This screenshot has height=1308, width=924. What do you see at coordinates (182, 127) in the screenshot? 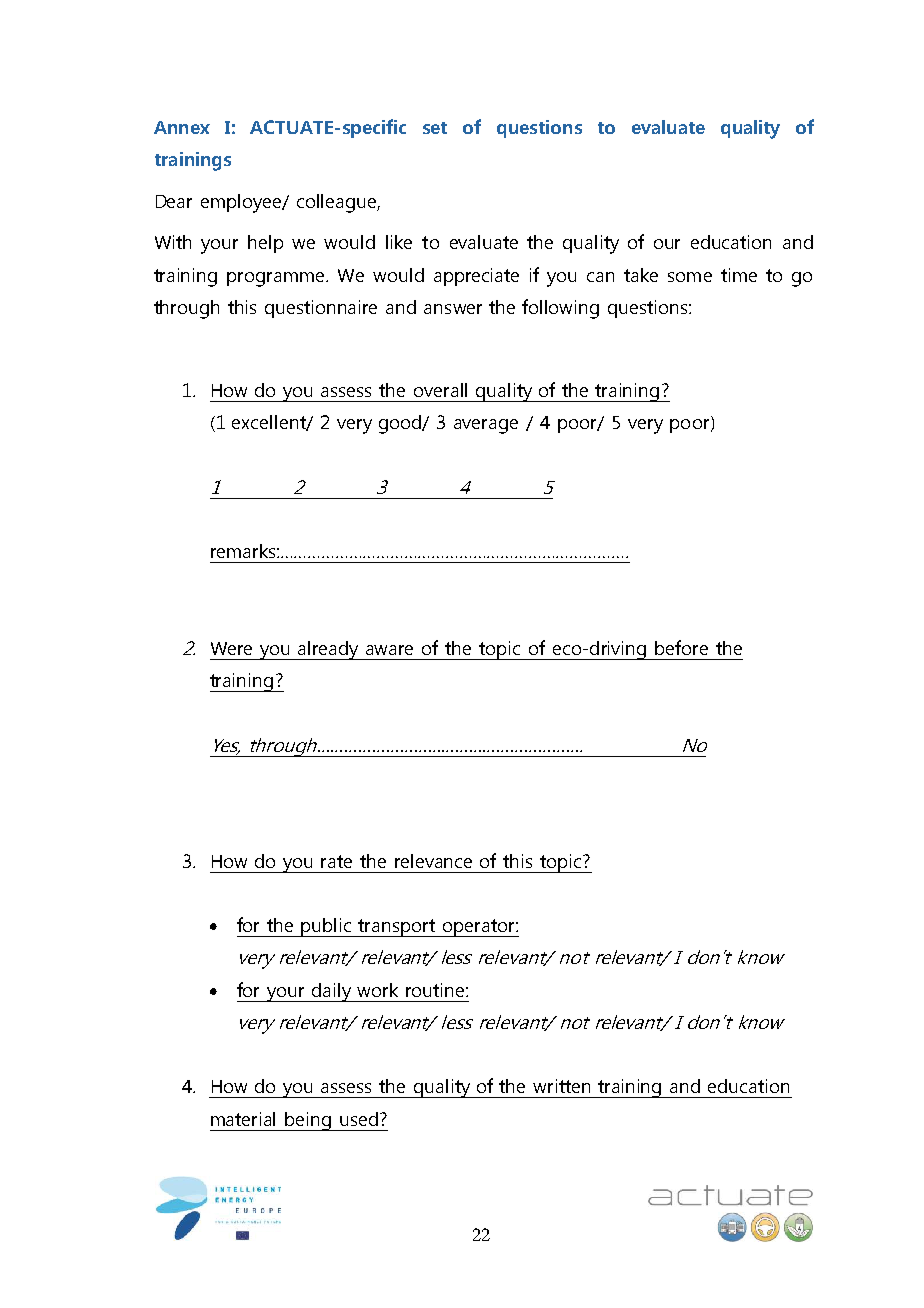
I see `Annex` at bounding box center [182, 127].
